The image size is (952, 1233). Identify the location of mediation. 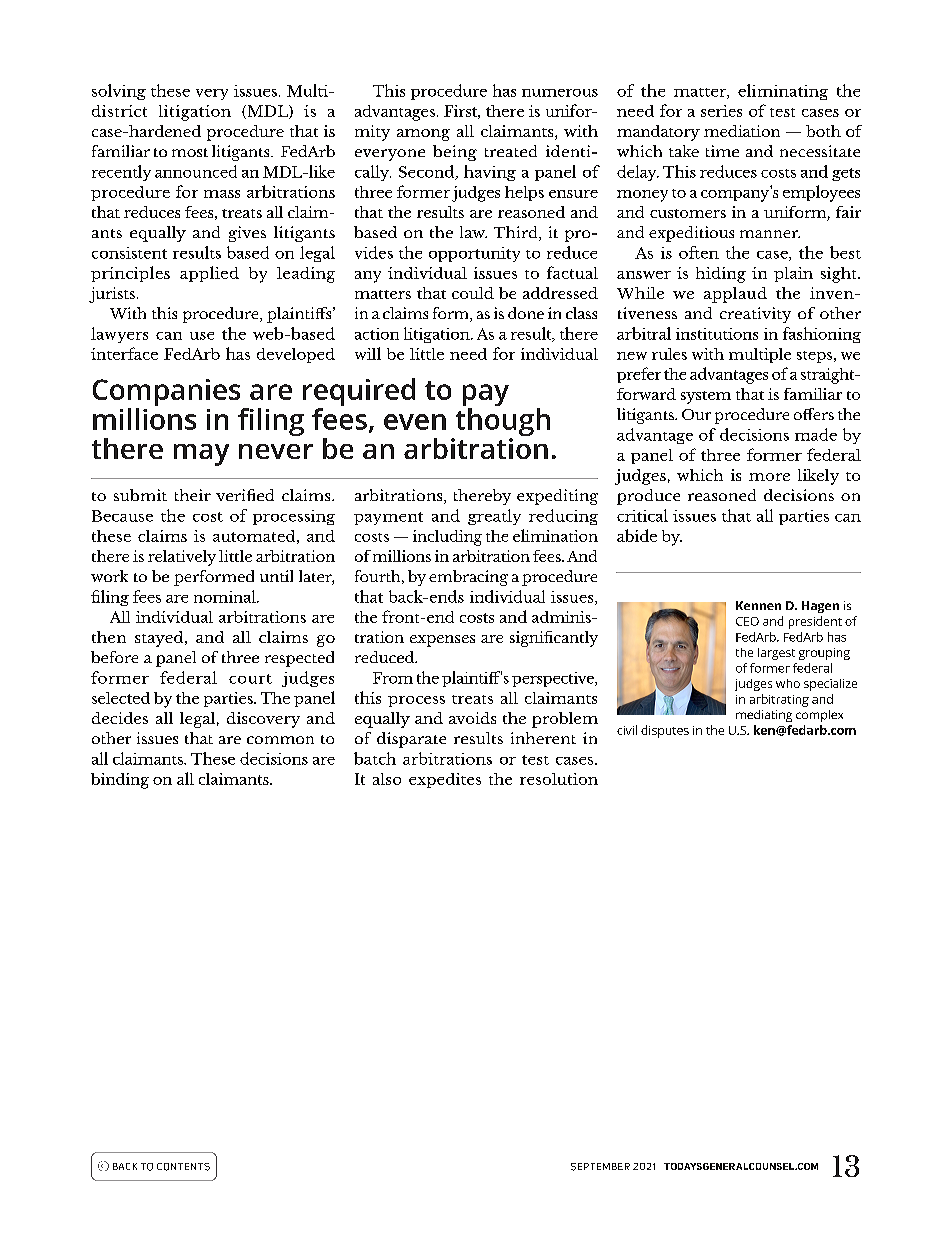
(742, 131).
